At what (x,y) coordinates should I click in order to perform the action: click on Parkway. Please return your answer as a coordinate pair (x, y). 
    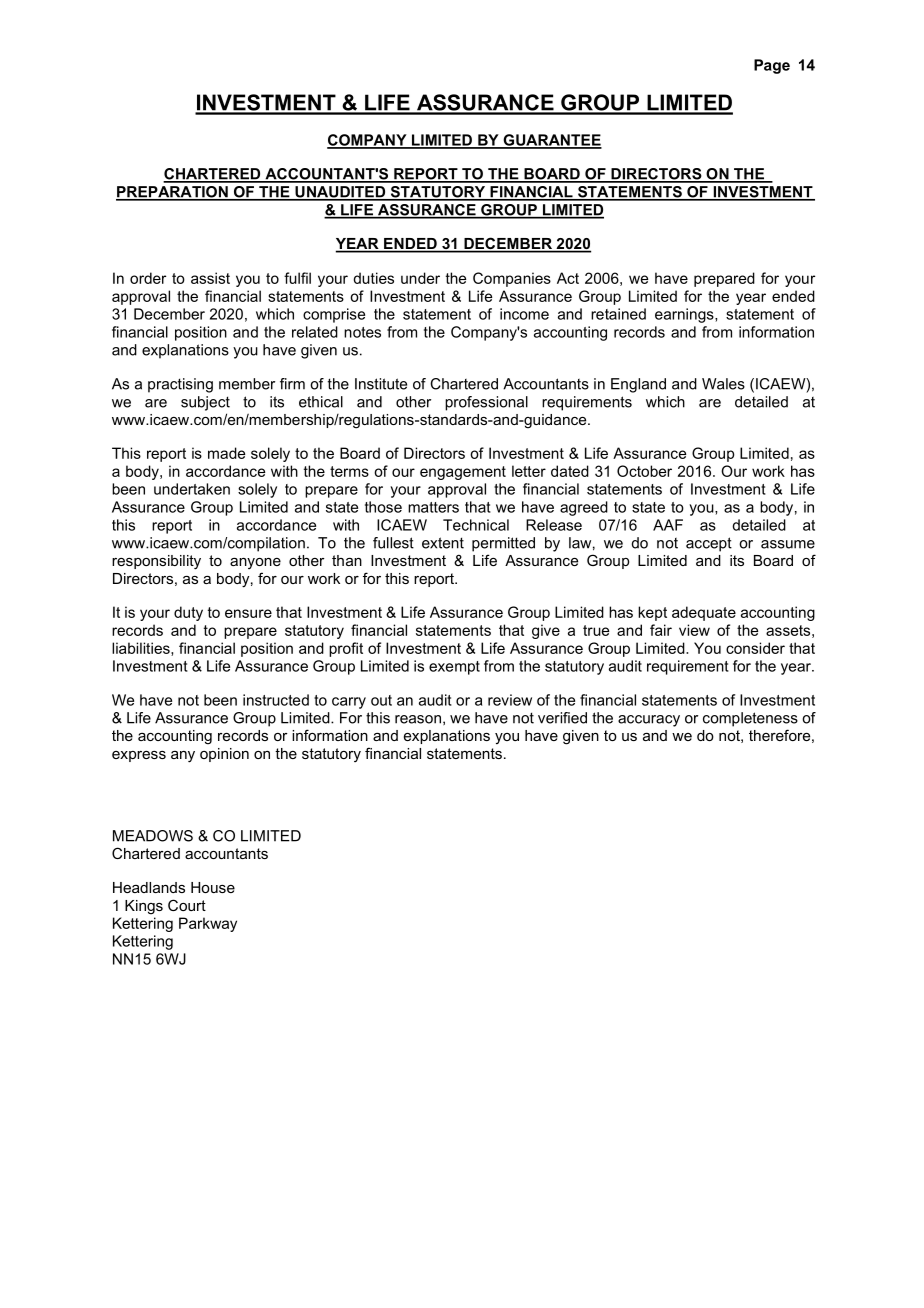
    Looking at the image, I should click on (208, 924).
